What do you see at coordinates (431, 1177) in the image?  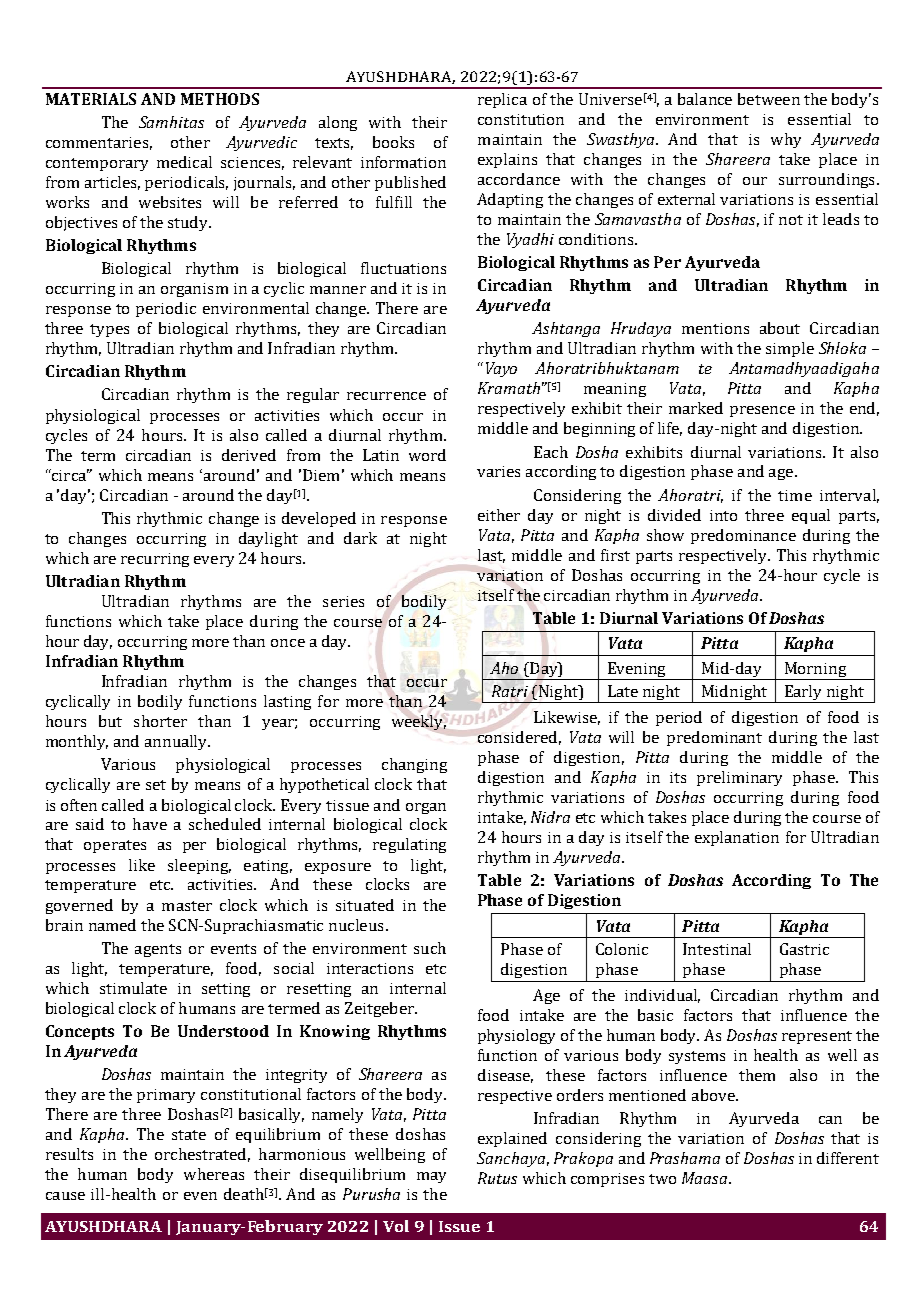 I see `may` at bounding box center [431, 1177].
